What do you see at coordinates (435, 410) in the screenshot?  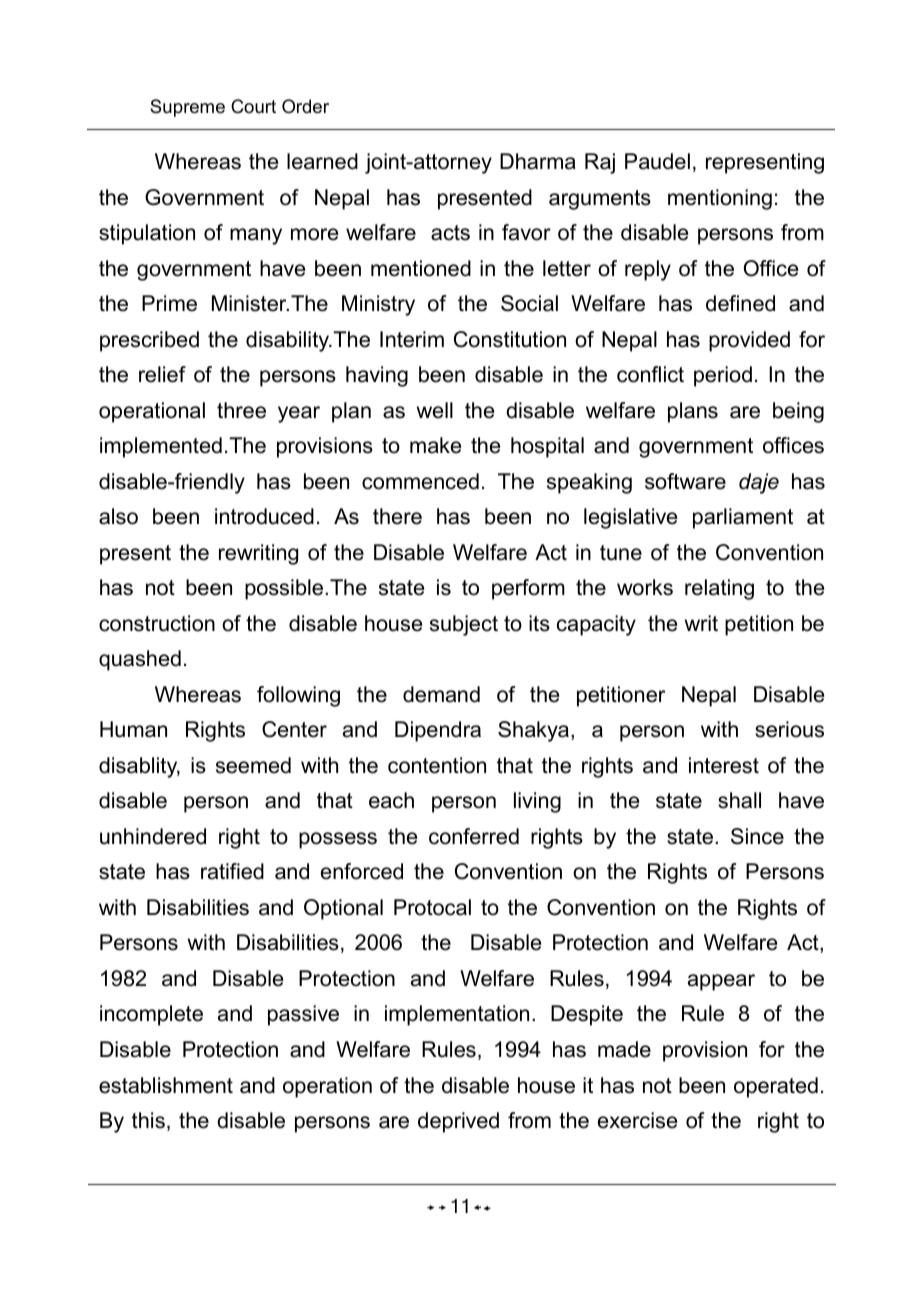 I see `well` at bounding box center [435, 410].
